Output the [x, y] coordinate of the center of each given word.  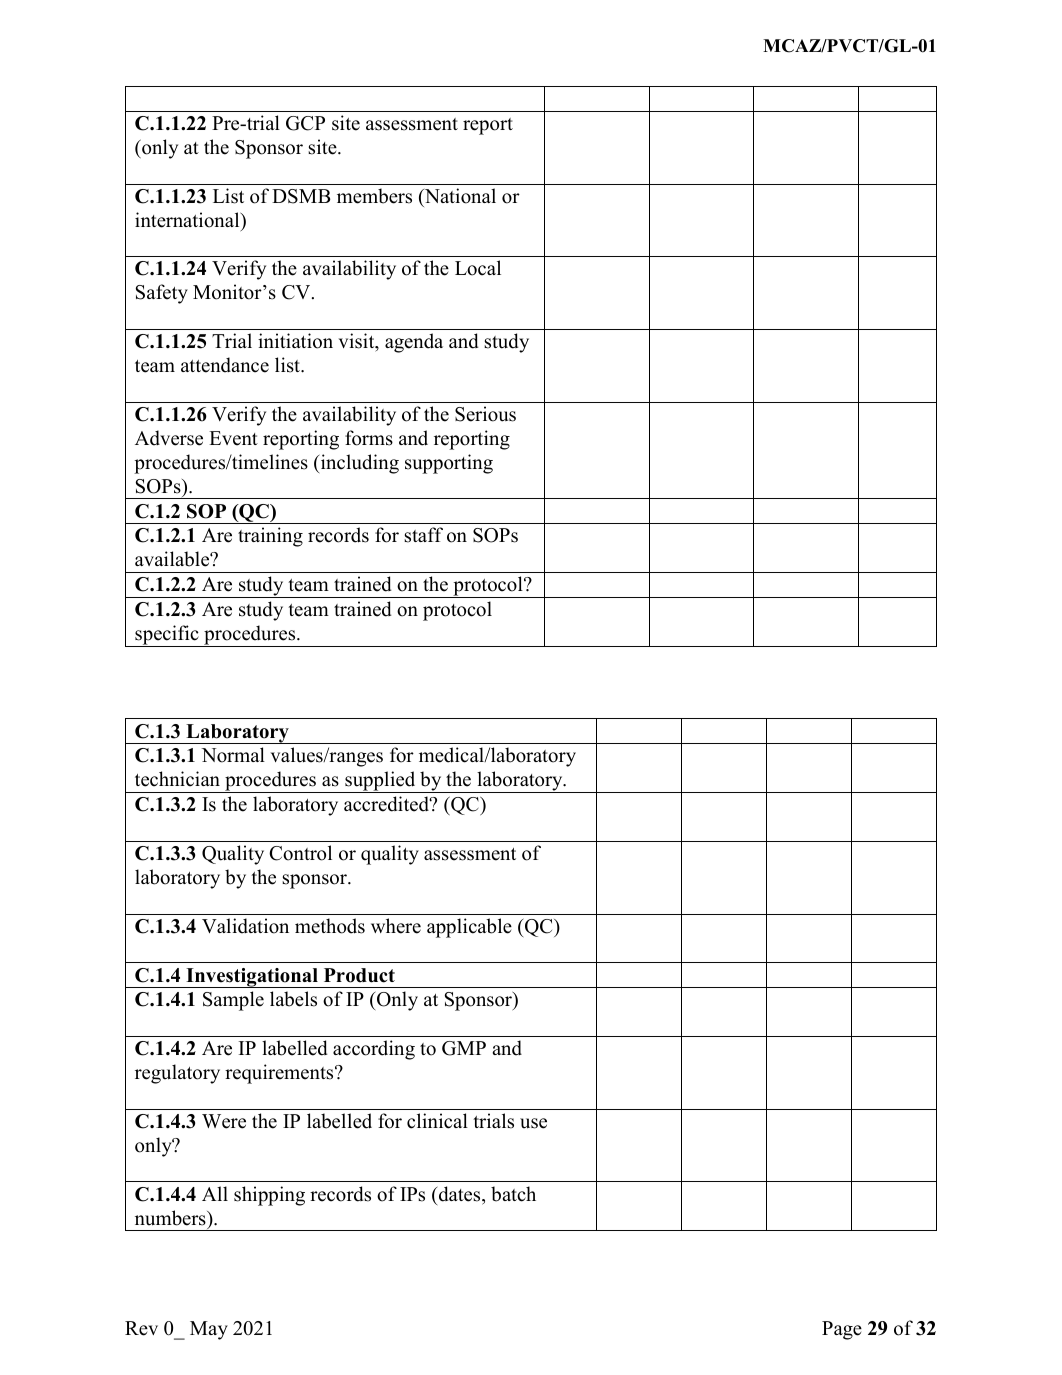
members [374, 196]
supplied [380, 782]
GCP [305, 123]
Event [233, 438]
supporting [449, 464]
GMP [464, 1048]
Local [478, 268]
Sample [233, 1001]
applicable [469, 928]
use [533, 1123]
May [209, 1330]
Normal [233, 755]
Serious [485, 414]
